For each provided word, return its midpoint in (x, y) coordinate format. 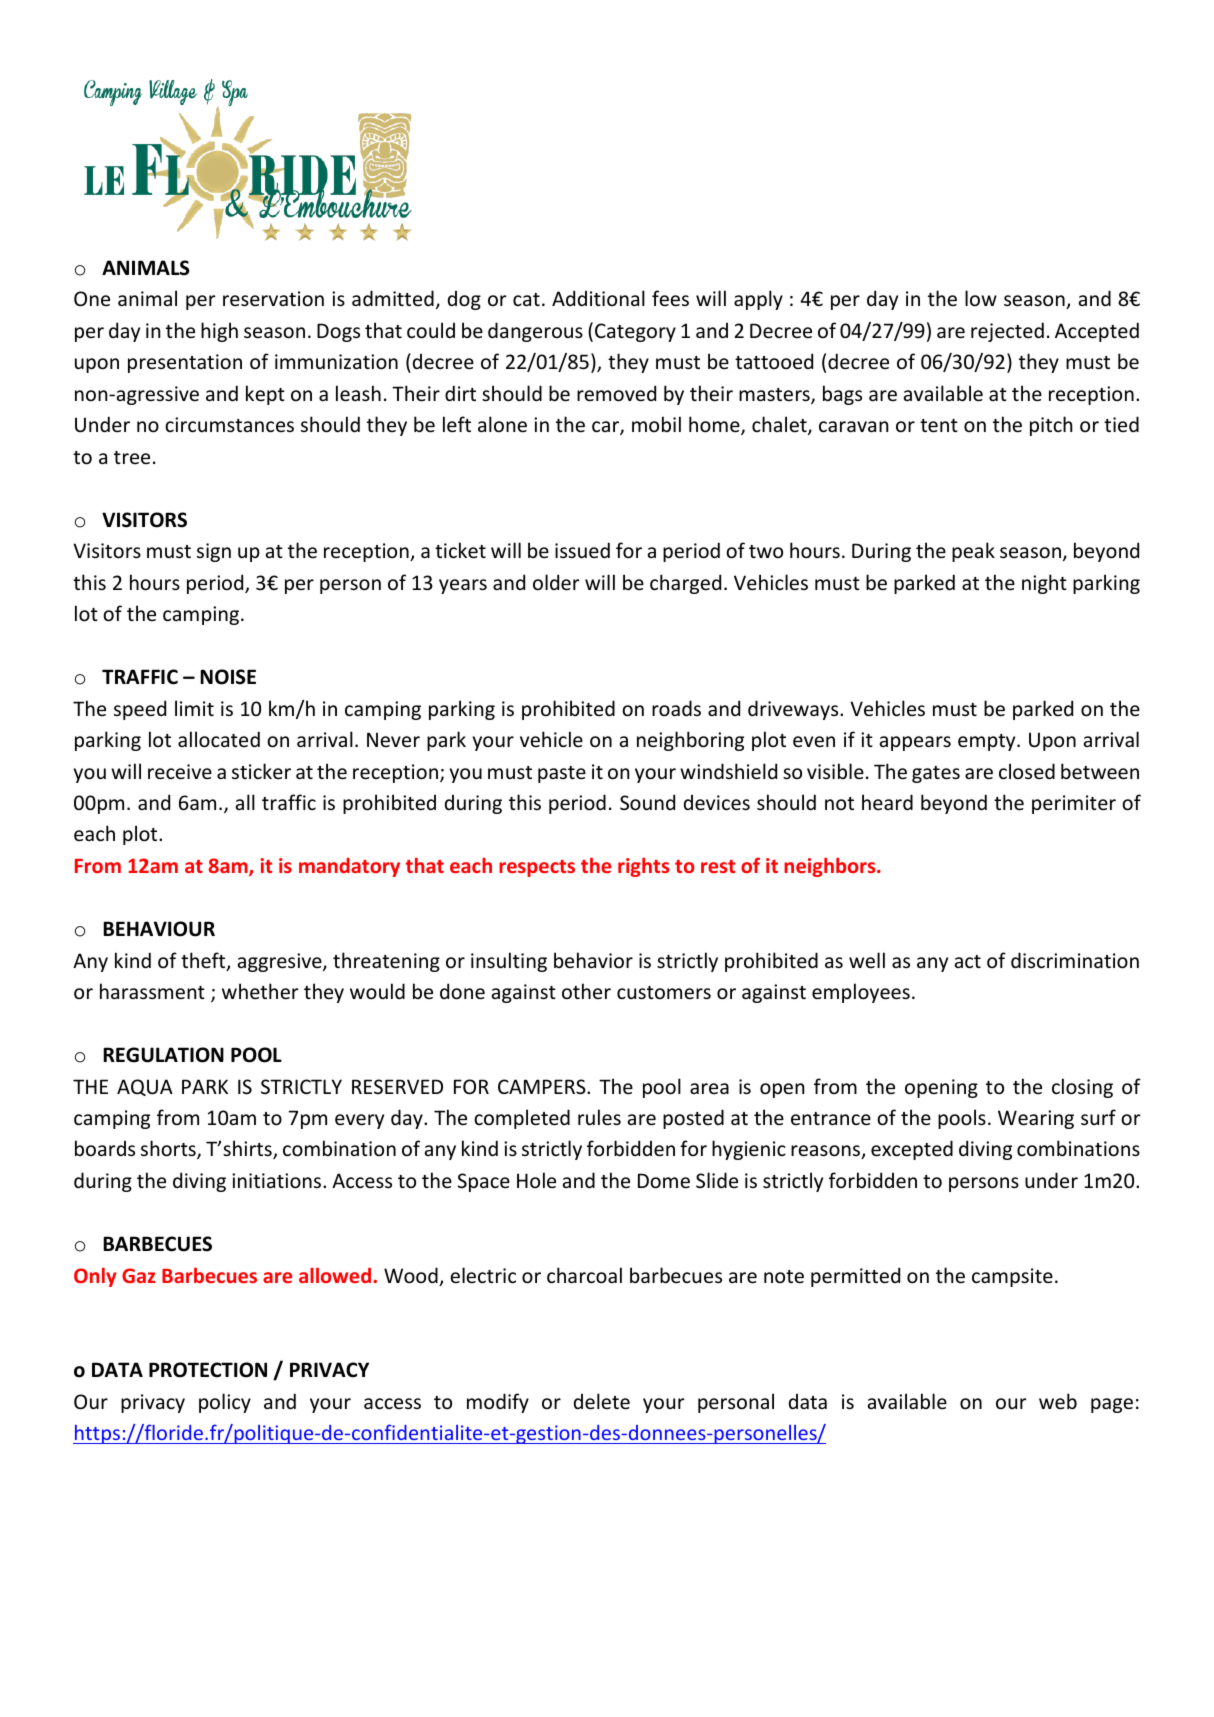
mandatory (349, 867)
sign (214, 552)
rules (599, 1117)
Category (635, 332)
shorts (169, 1149)
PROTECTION (208, 1370)
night (1044, 584)
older (556, 582)
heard (887, 802)
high (219, 332)
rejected (1007, 332)
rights (643, 867)
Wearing (1036, 1119)
